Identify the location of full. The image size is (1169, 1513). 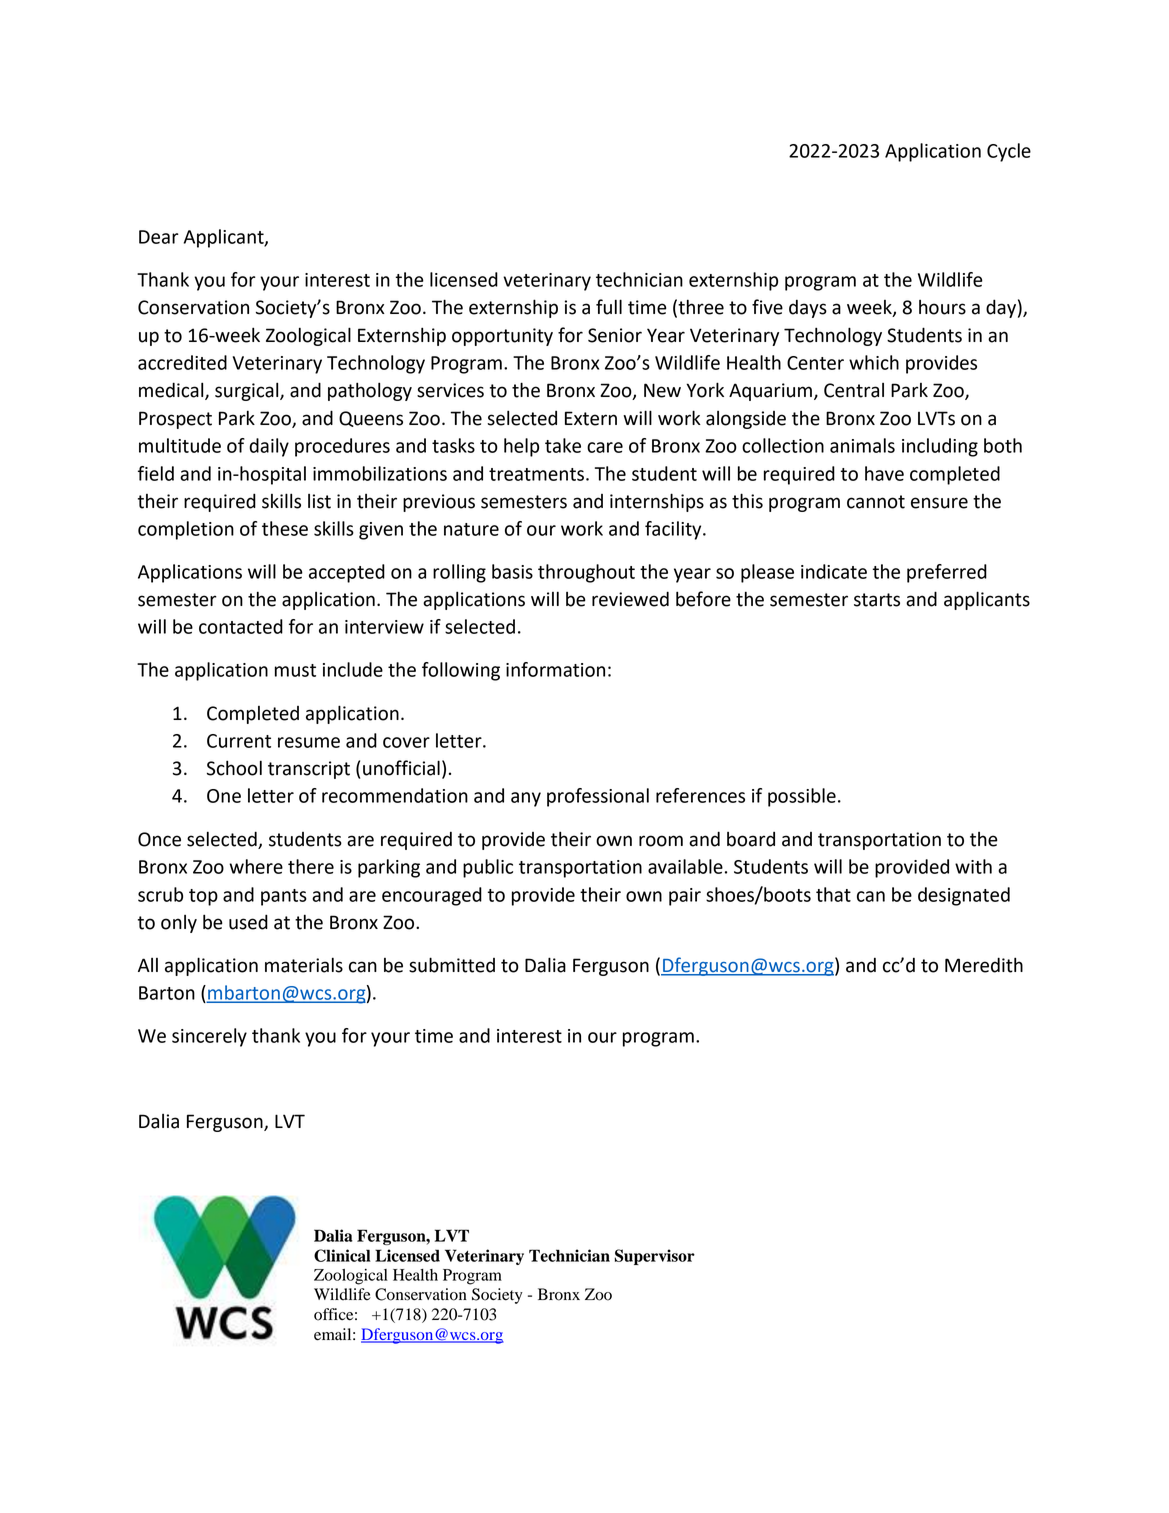
(609, 307).
